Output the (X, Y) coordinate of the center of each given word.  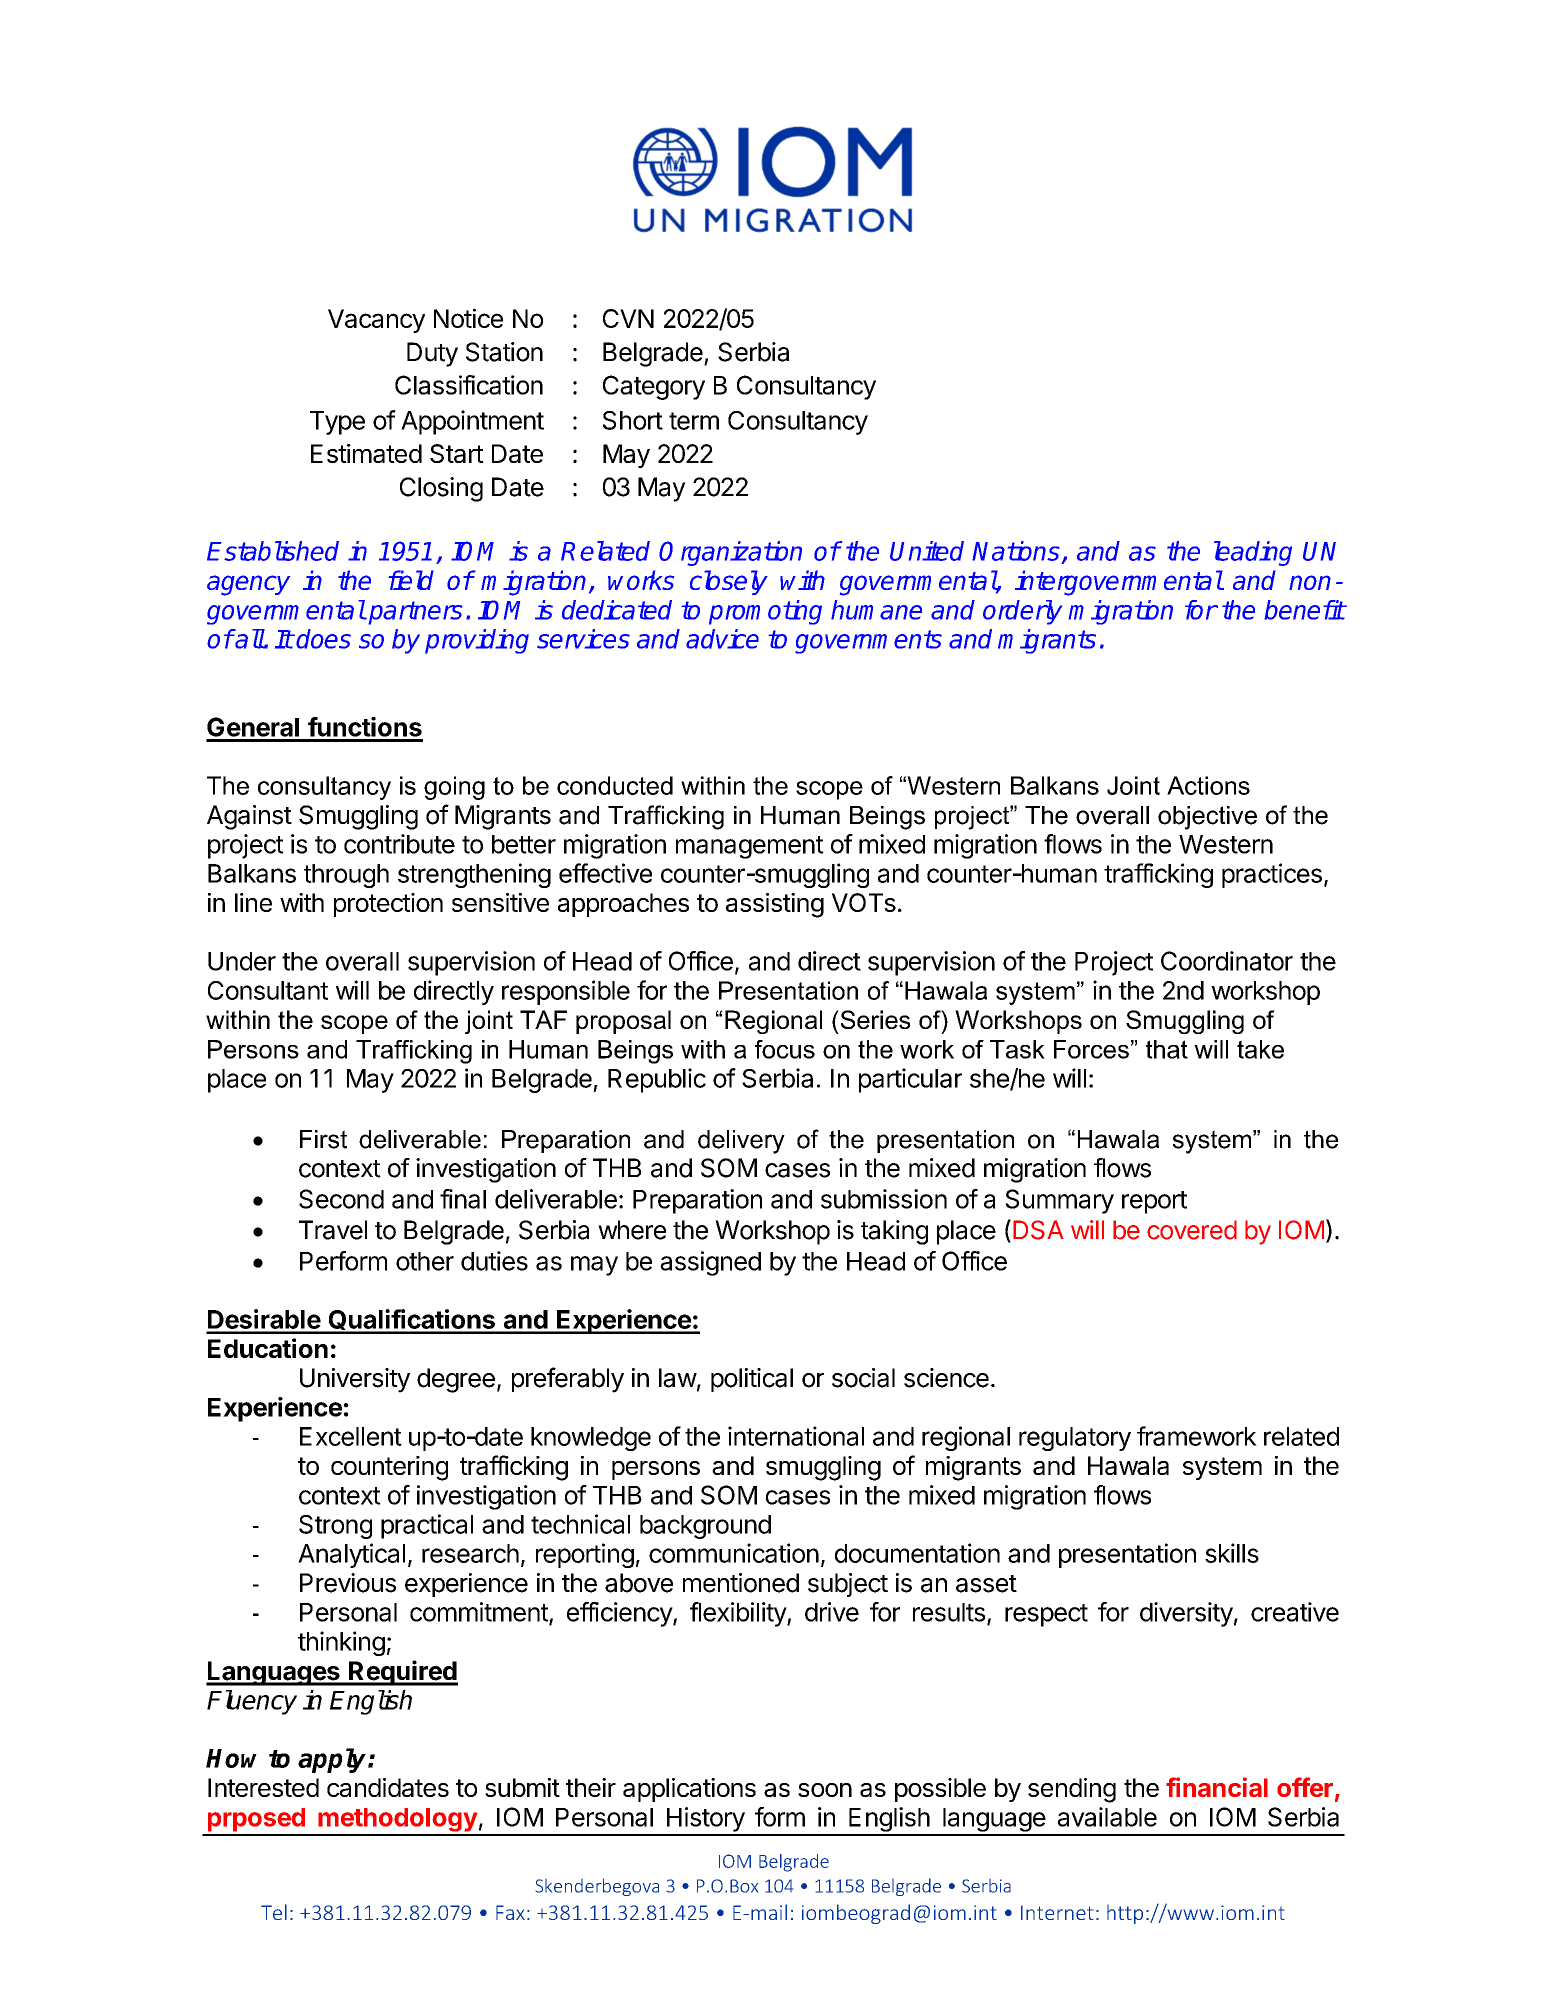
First (323, 1139)
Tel (274, 1912)
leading (1253, 553)
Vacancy (376, 321)
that (1167, 1049)
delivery (741, 1142)
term (694, 421)
